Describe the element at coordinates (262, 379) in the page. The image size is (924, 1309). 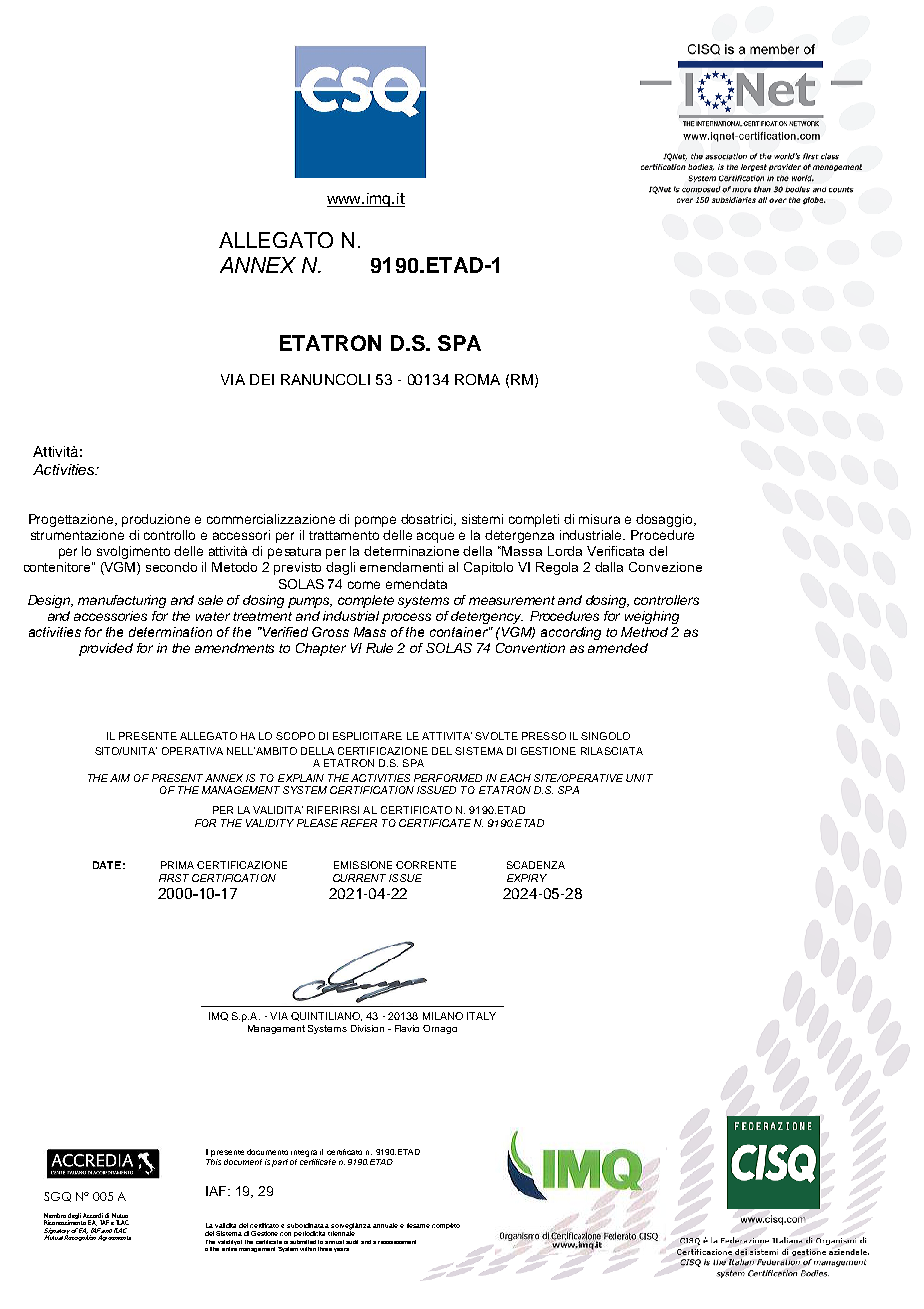
I see `DEI` at that location.
